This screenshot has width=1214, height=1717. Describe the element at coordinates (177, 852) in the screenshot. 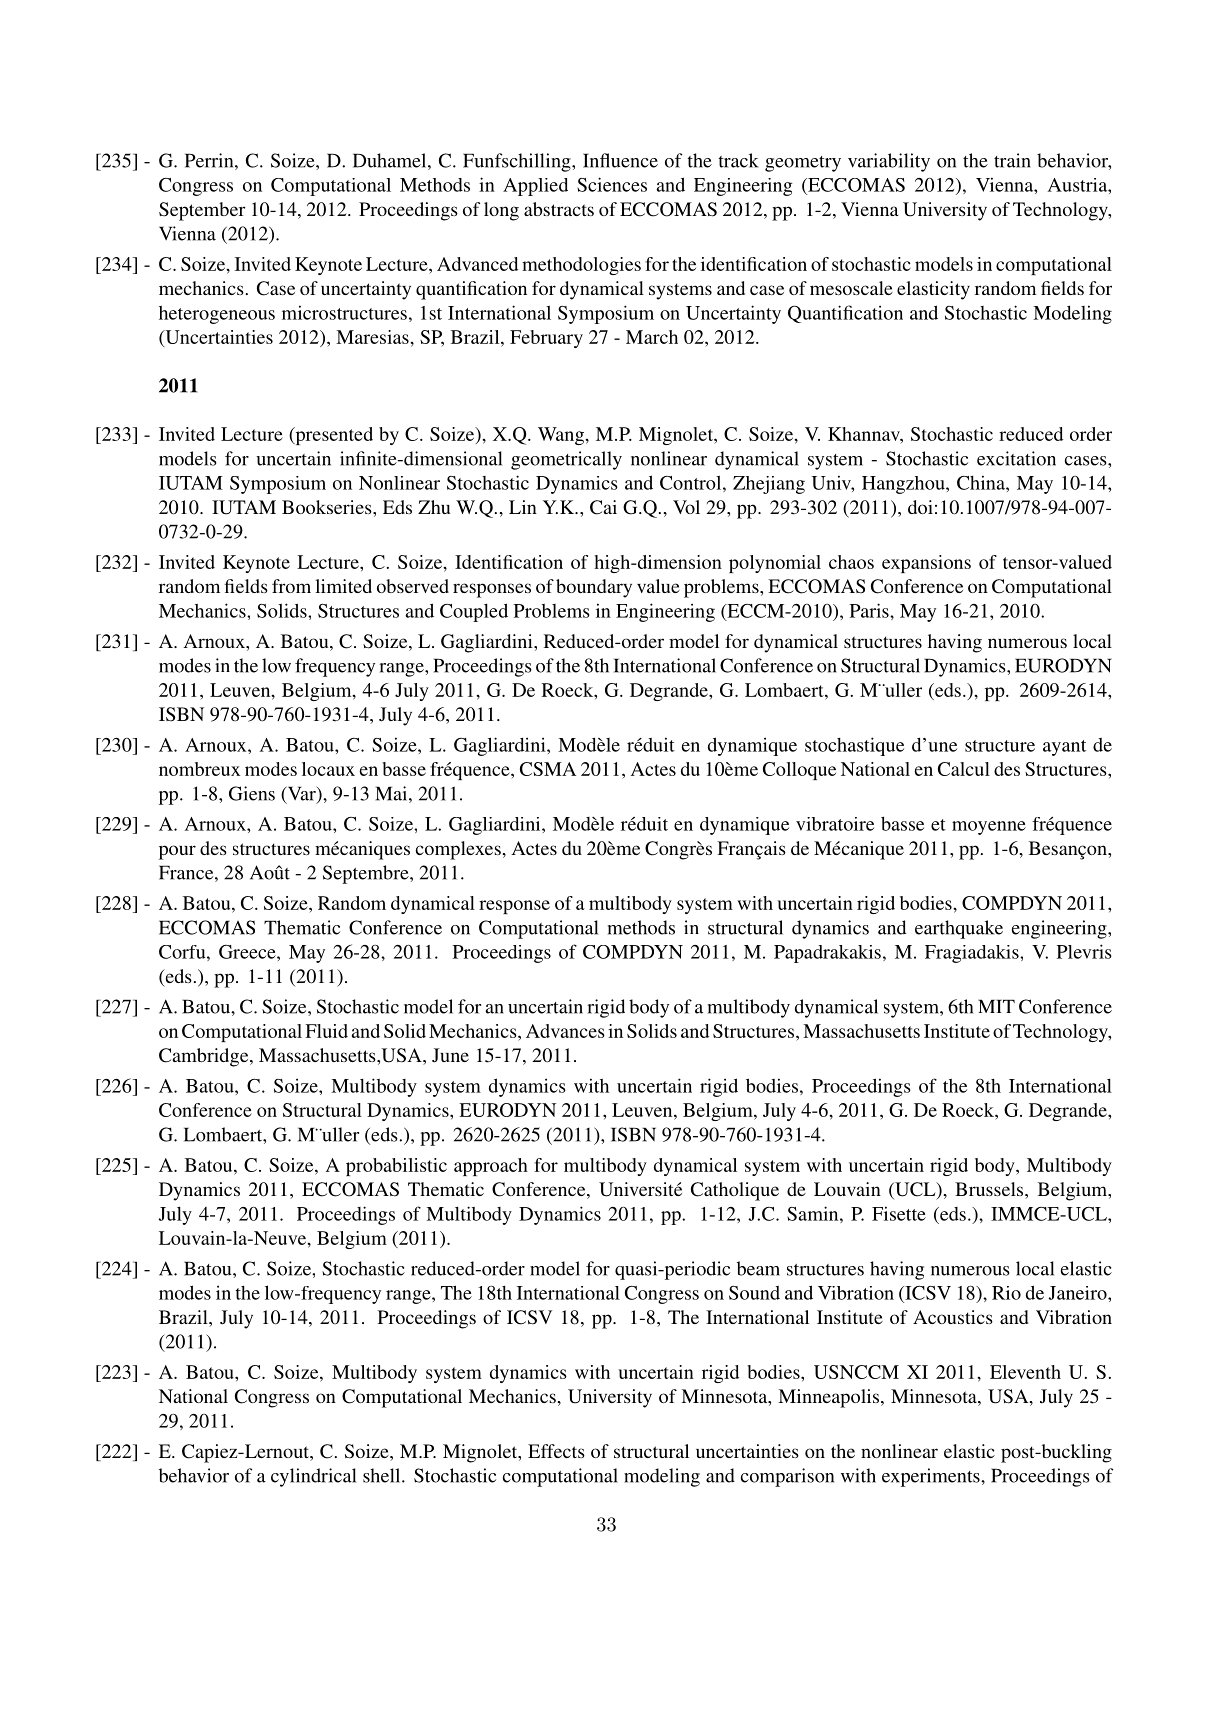

I see `pour` at that location.
